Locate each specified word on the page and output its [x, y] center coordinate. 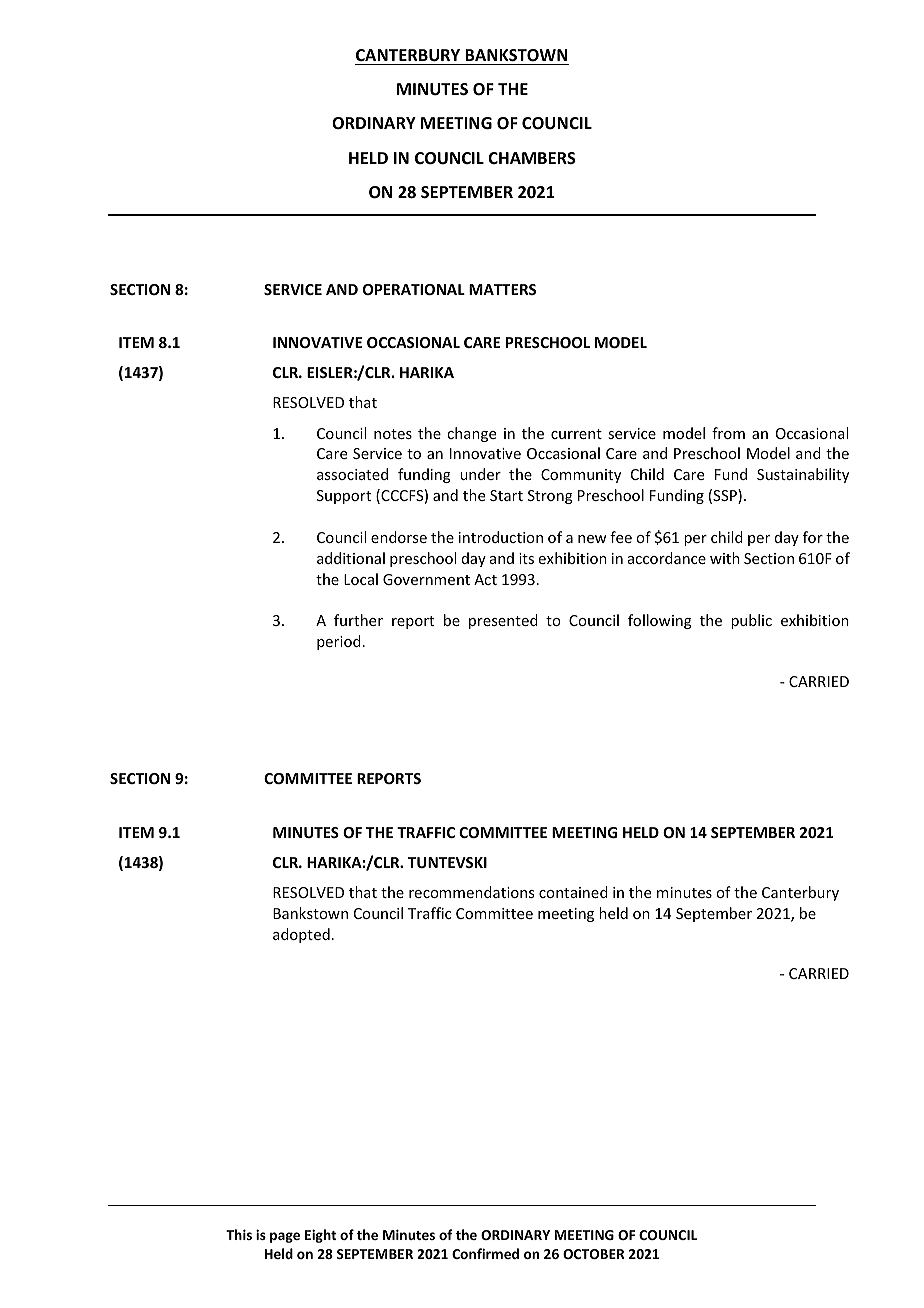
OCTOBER [594, 1254]
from [728, 433]
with [725, 558]
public [751, 621]
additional [351, 558]
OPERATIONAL [414, 289]
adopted [301, 935]
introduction [501, 537]
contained [573, 892]
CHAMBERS [532, 158]
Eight [320, 1236]
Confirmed [485, 1253]
